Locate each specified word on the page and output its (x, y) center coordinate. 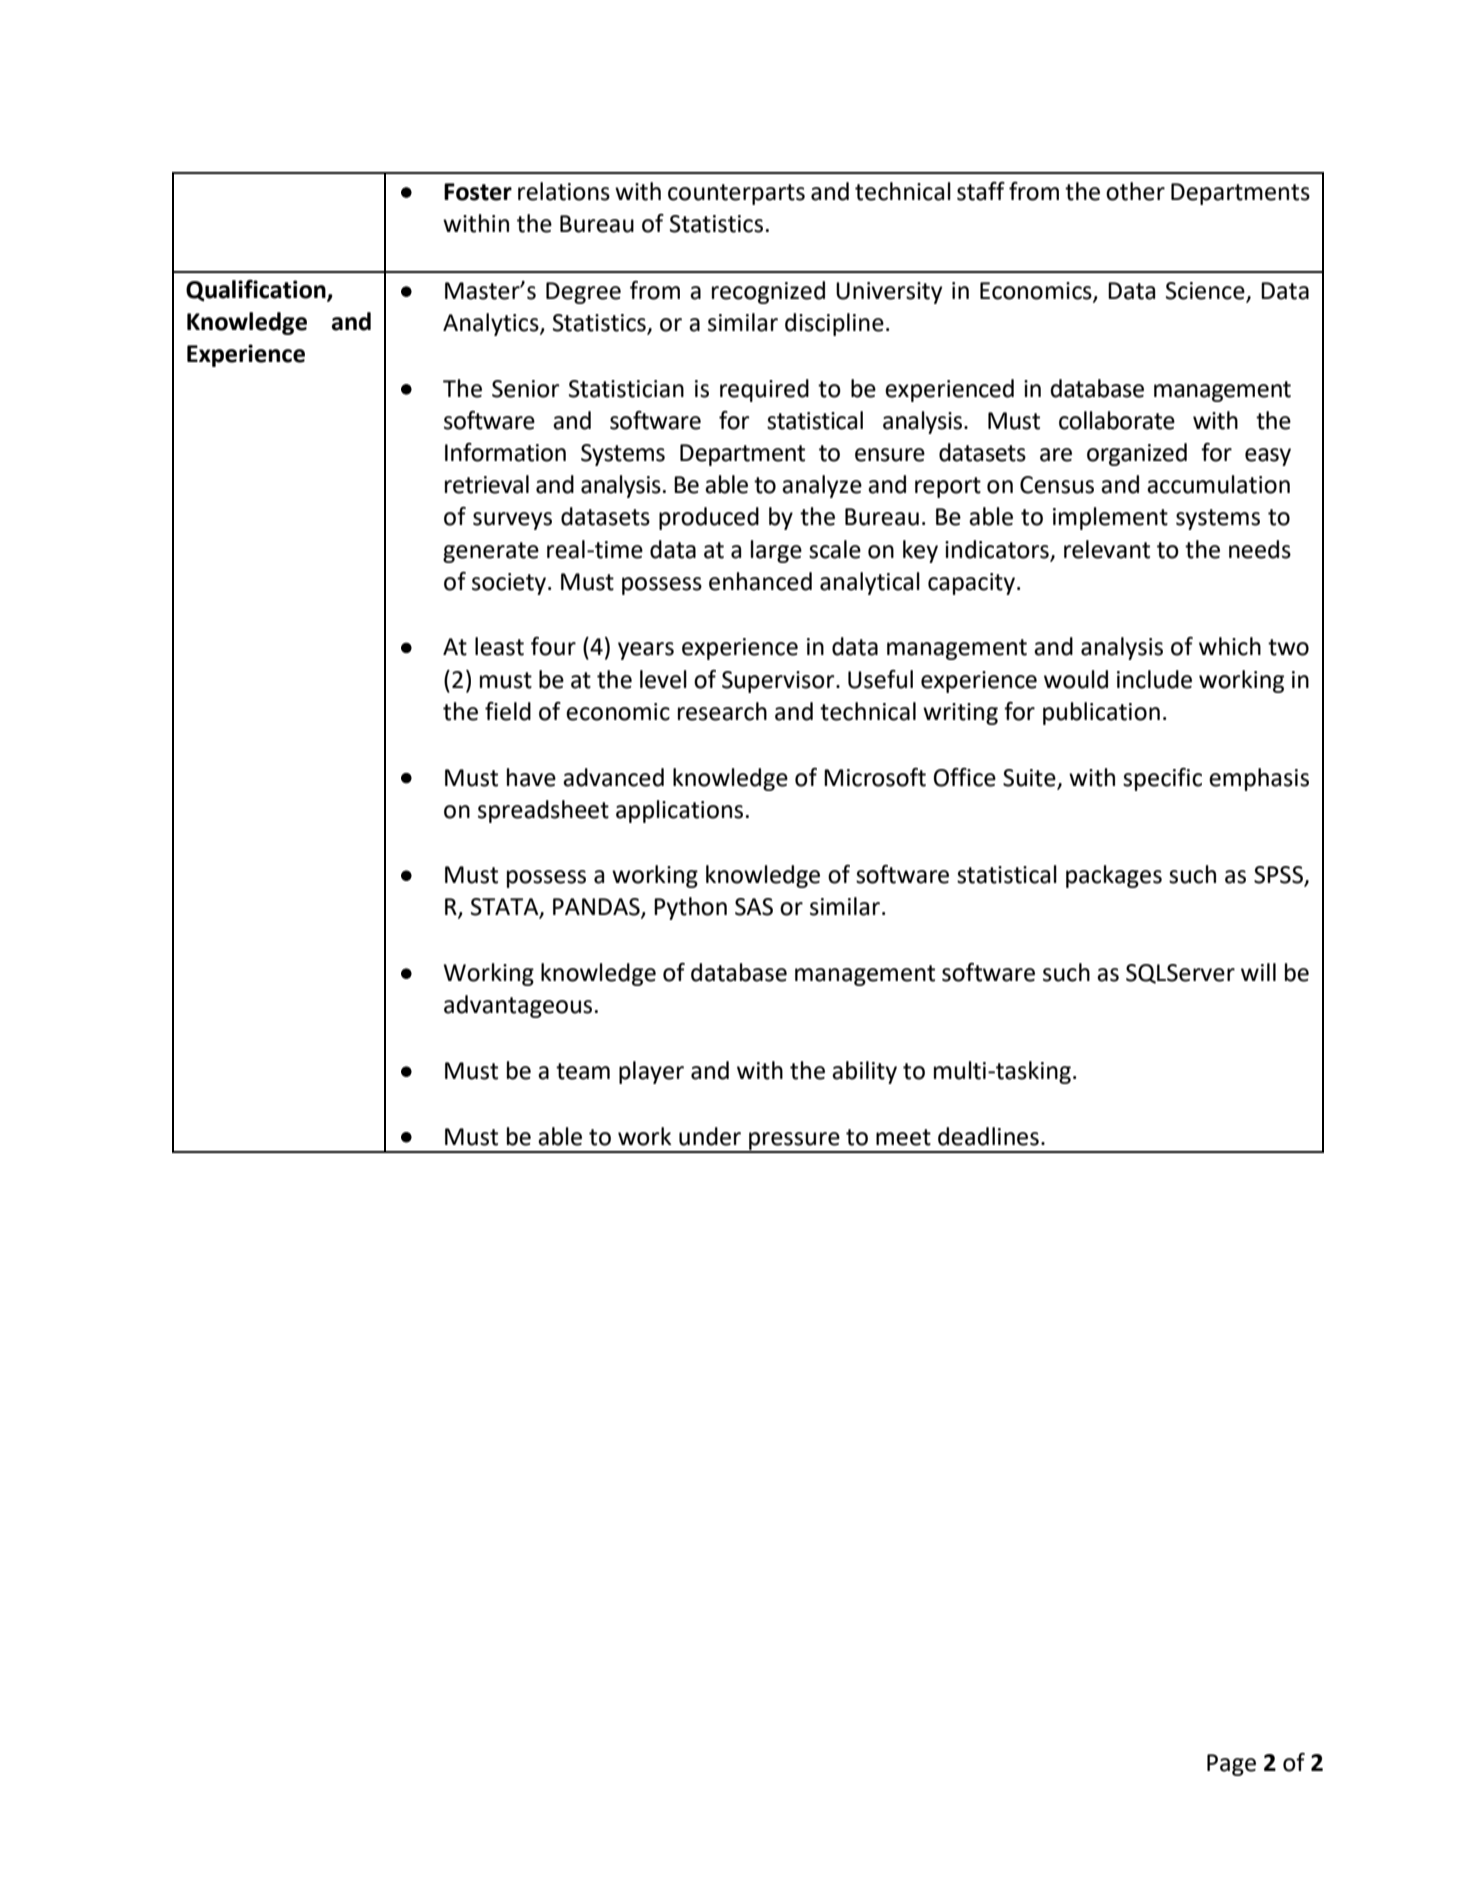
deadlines (988, 1136)
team (583, 1071)
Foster (478, 192)
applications (679, 811)
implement (1110, 518)
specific (1162, 779)
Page (1231, 1765)
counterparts (736, 194)
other (1135, 191)
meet (903, 1137)
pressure (794, 1142)
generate (491, 552)
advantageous (518, 1006)
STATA (506, 908)
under (710, 1136)
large (776, 551)
